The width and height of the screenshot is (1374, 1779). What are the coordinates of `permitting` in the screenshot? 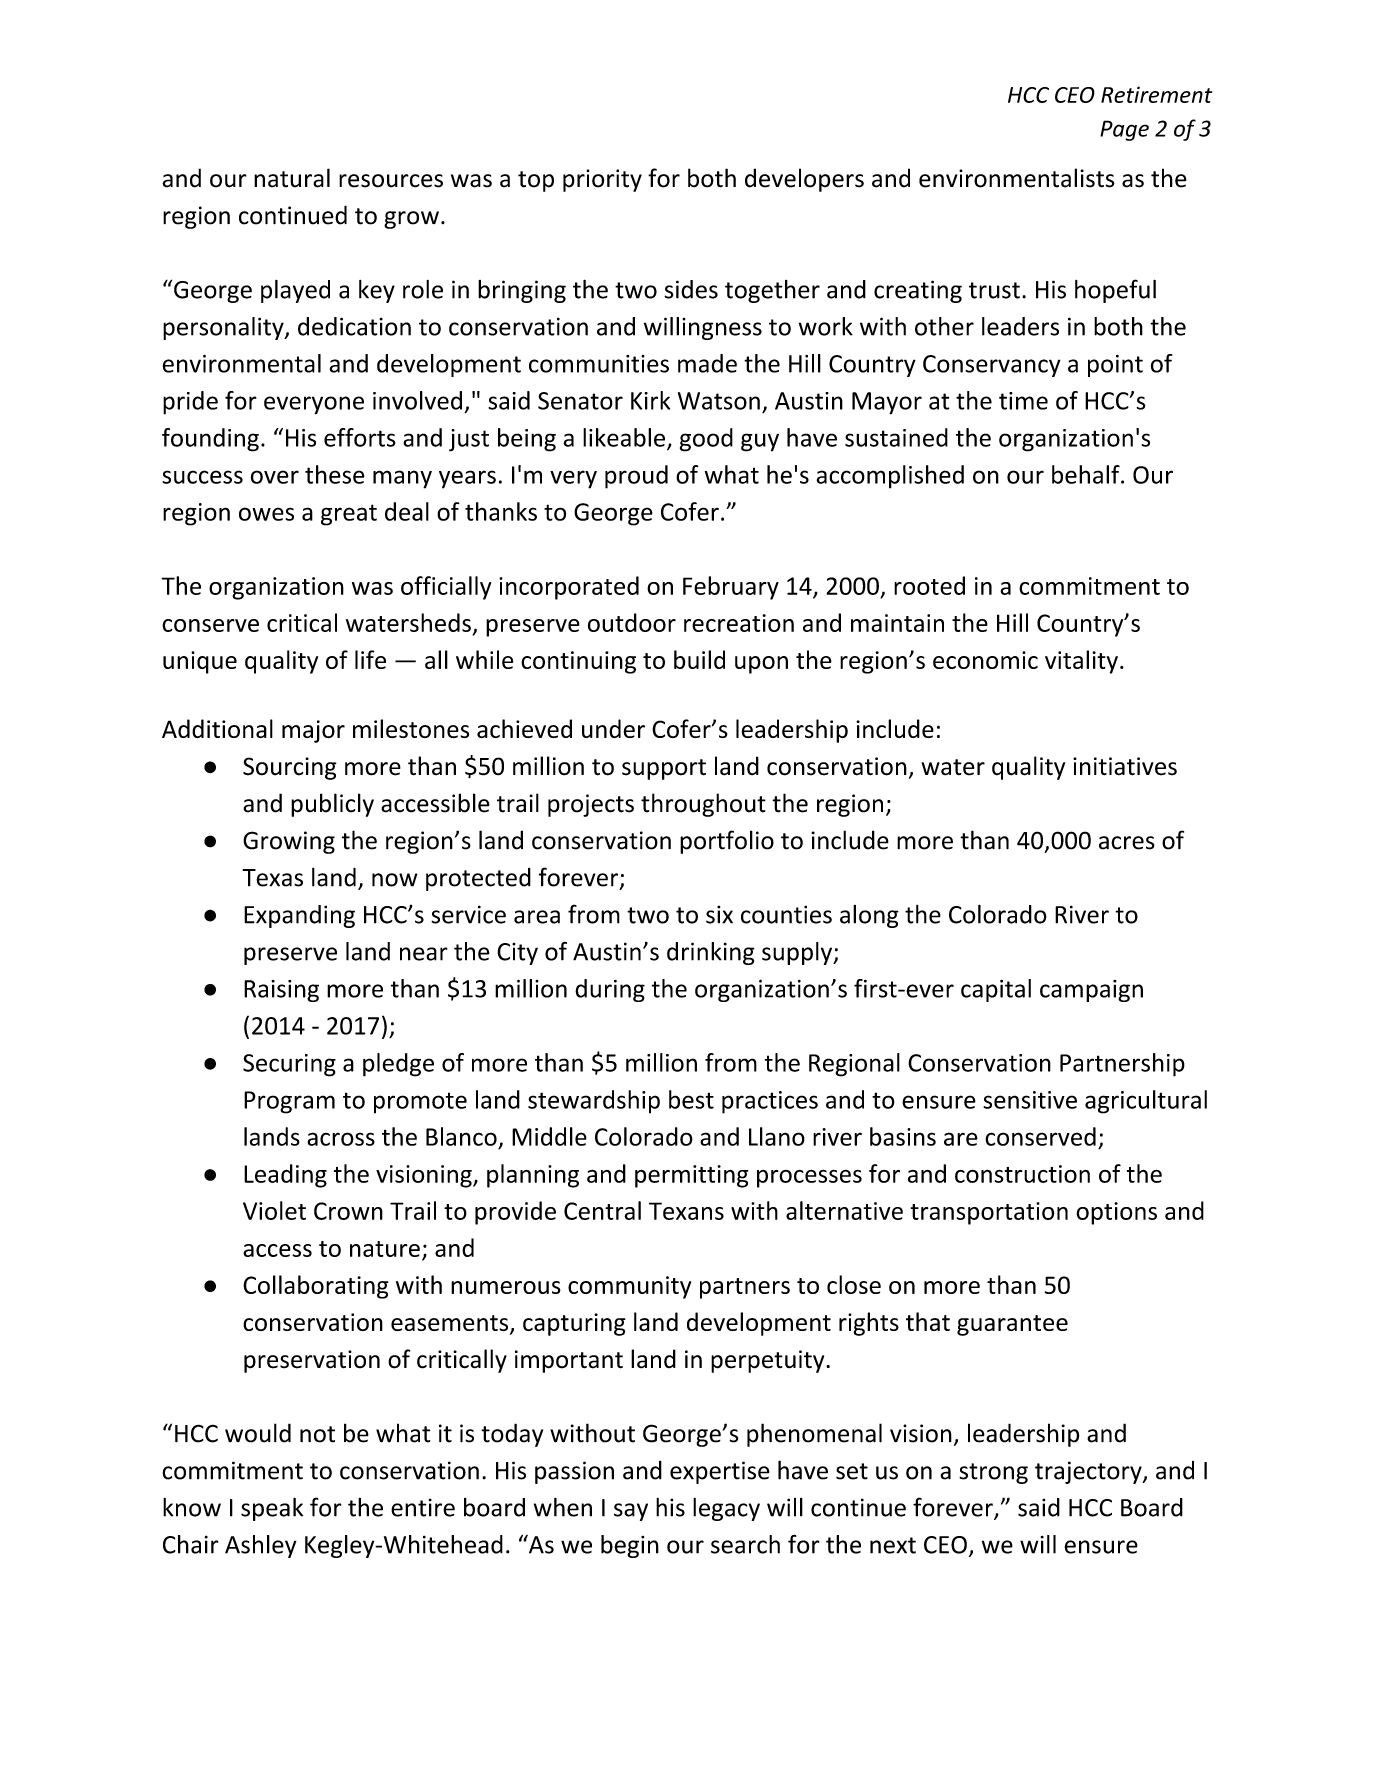 It's located at (691, 1176).
